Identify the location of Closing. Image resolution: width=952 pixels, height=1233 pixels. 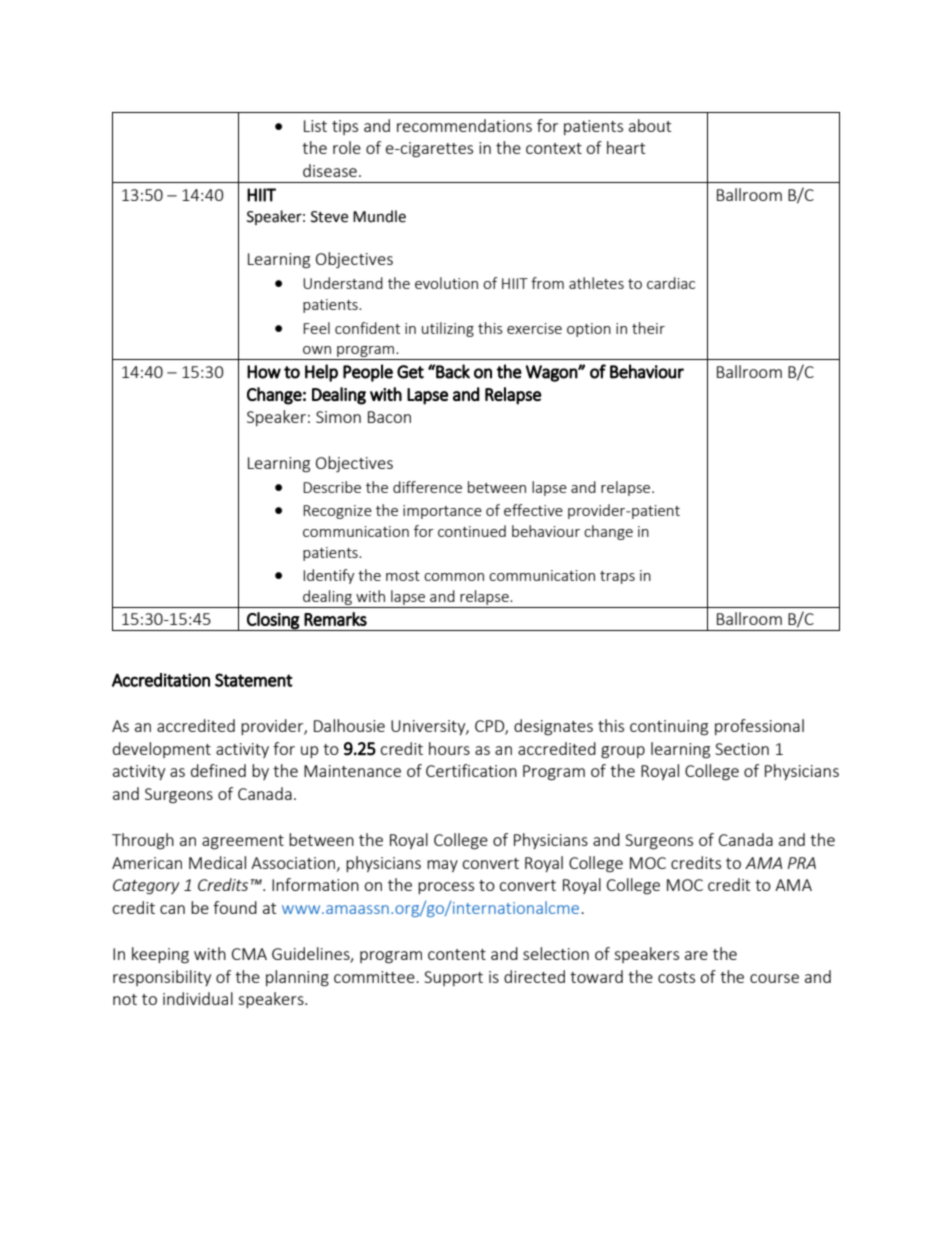
(273, 621).
